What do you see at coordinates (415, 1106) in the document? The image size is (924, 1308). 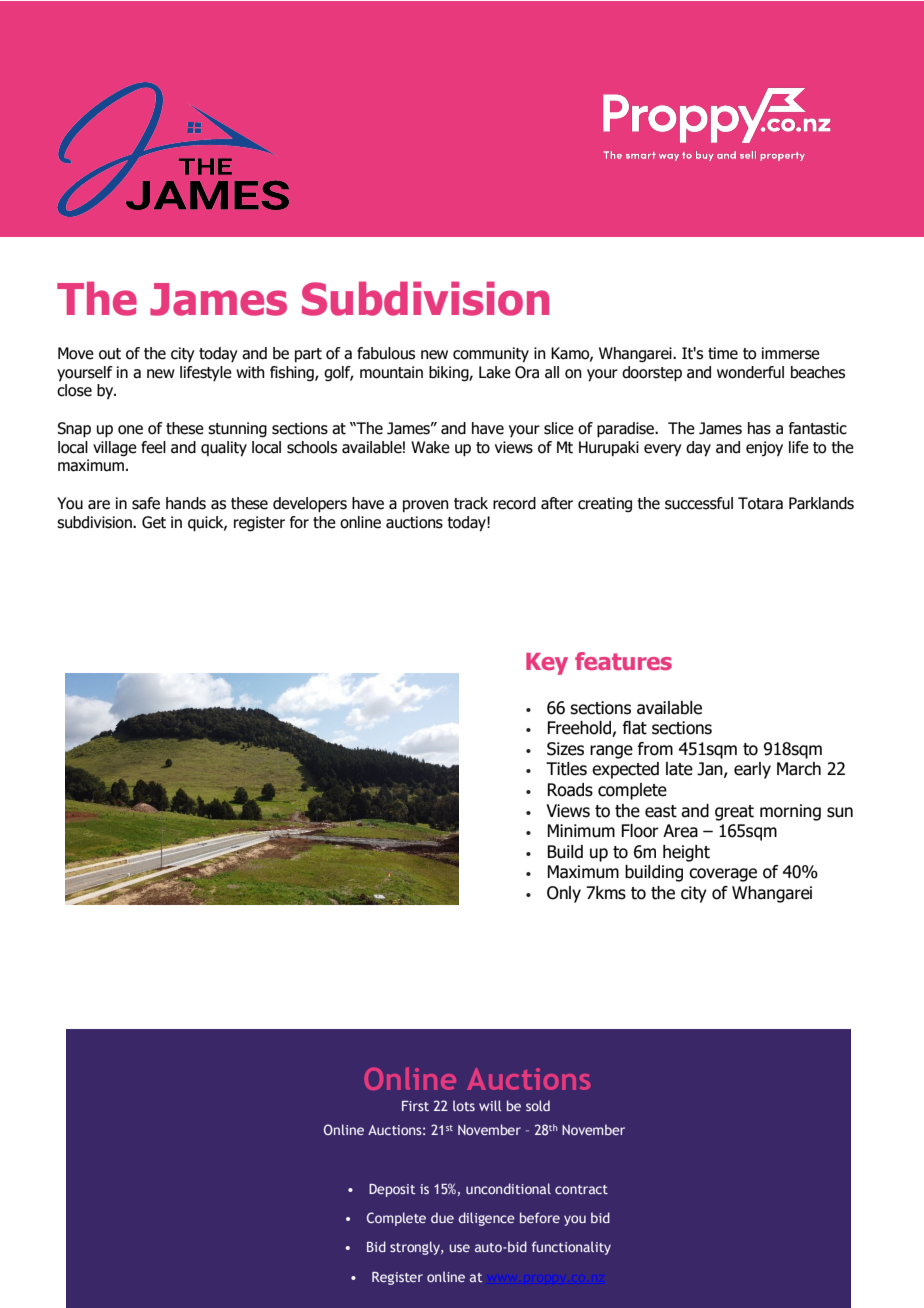 I see `First` at bounding box center [415, 1106].
